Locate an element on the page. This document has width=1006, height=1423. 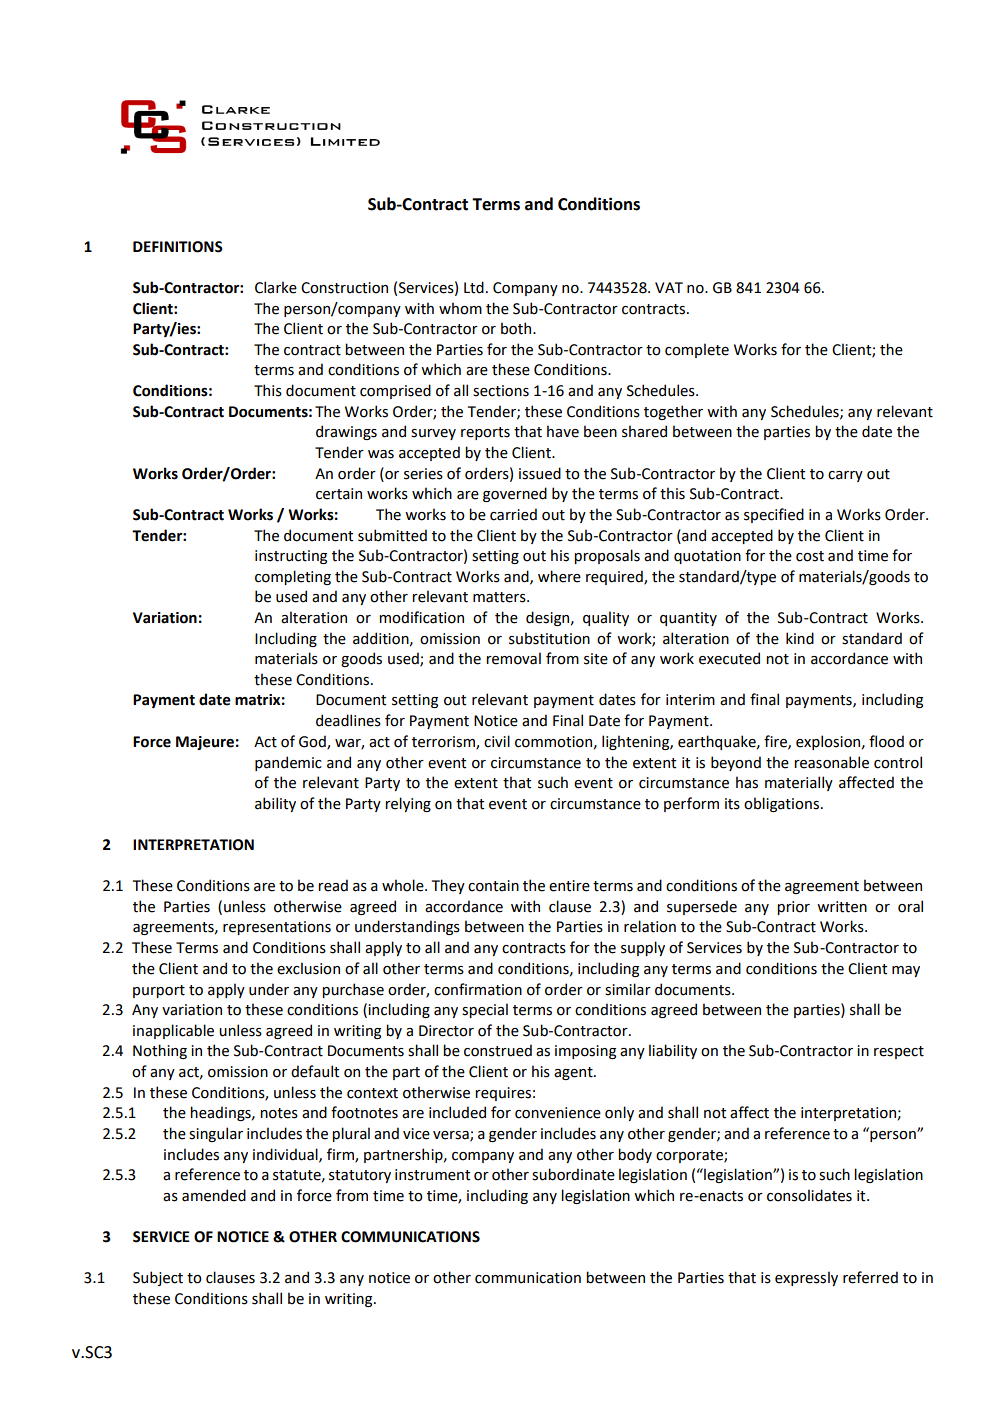
expressly is located at coordinates (806, 1278).
